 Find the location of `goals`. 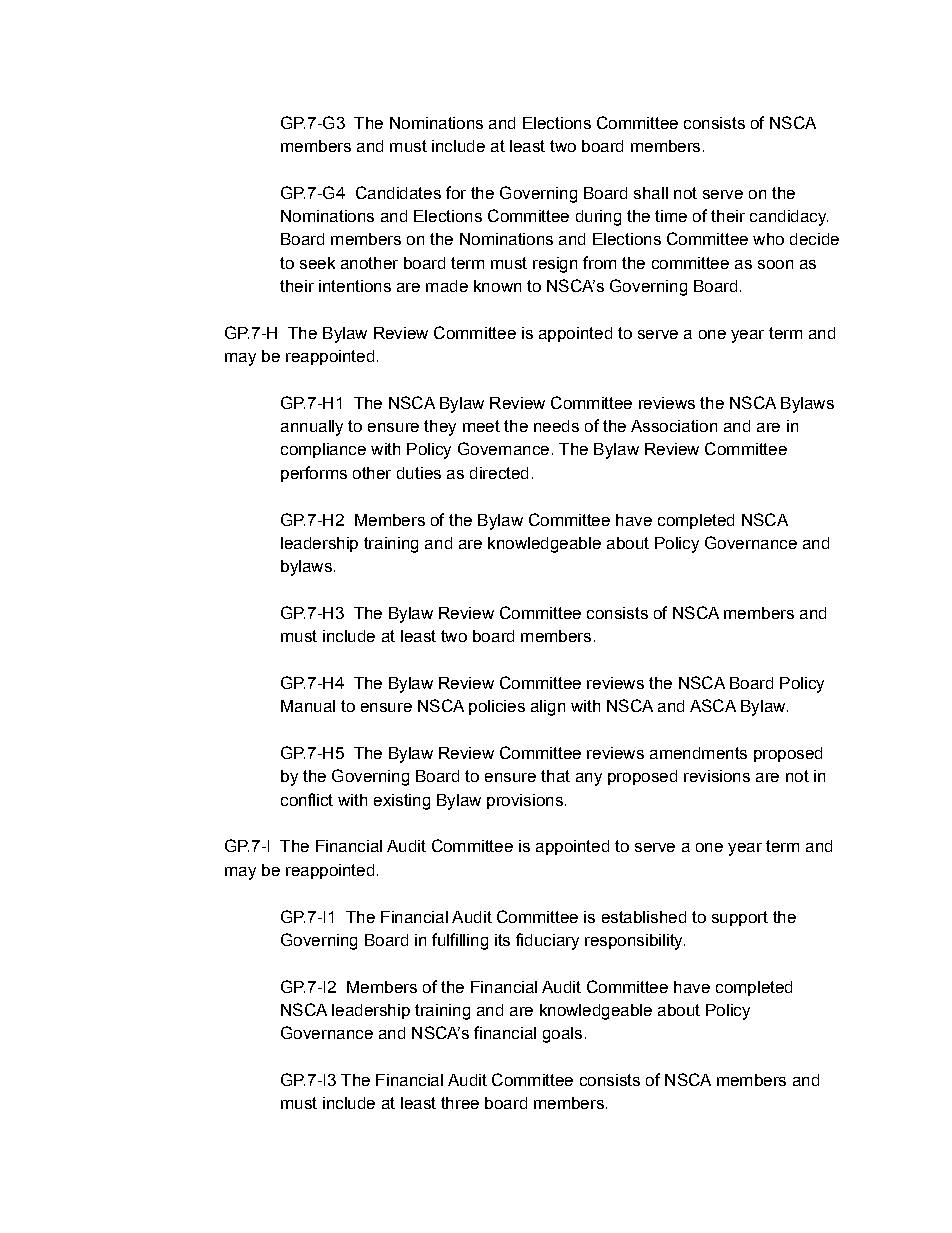

goals is located at coordinates (562, 1035).
